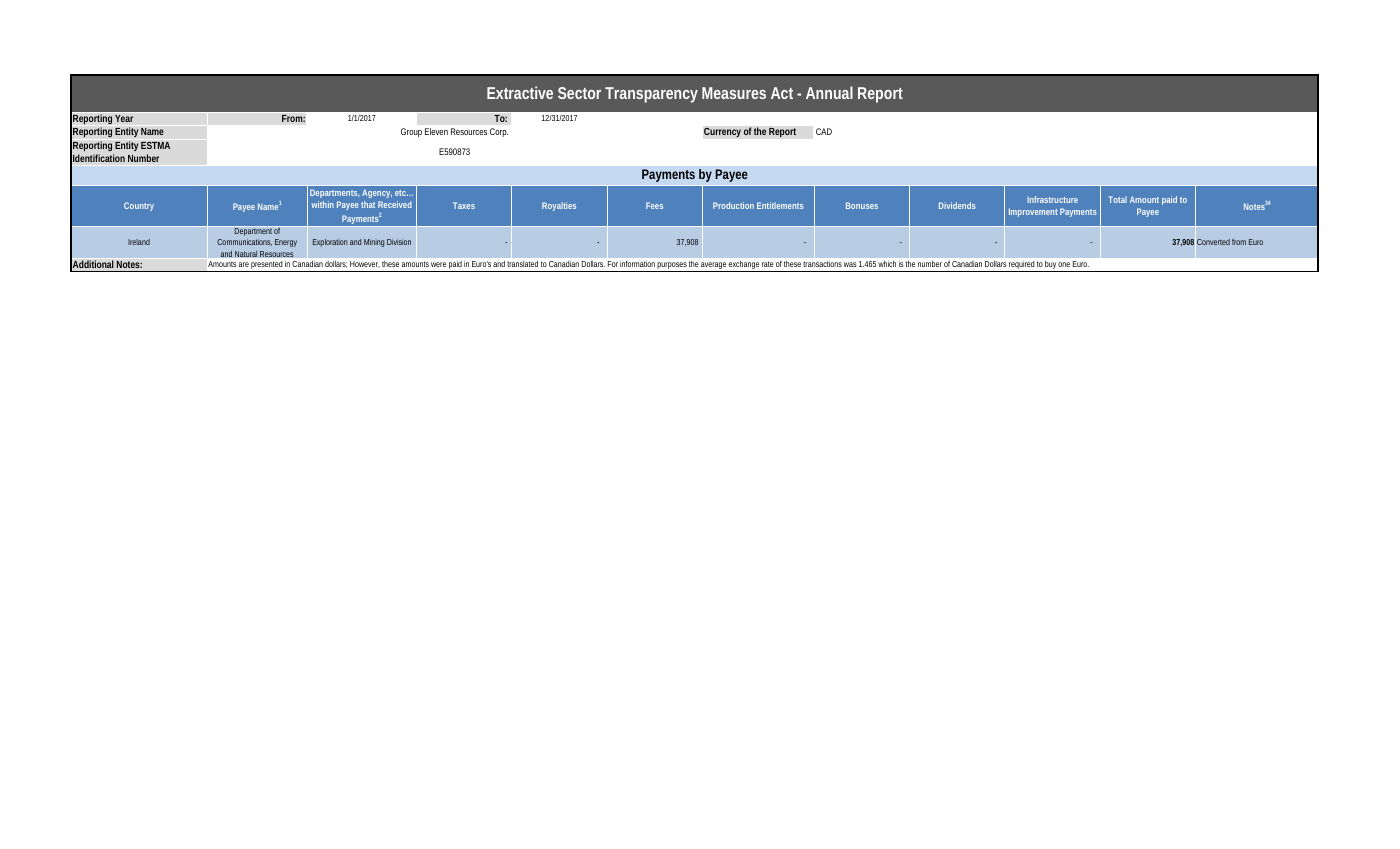 The width and height of the screenshot is (1400, 849). What do you see at coordinates (139, 206) in the screenshot?
I see `Country` at bounding box center [139, 206].
